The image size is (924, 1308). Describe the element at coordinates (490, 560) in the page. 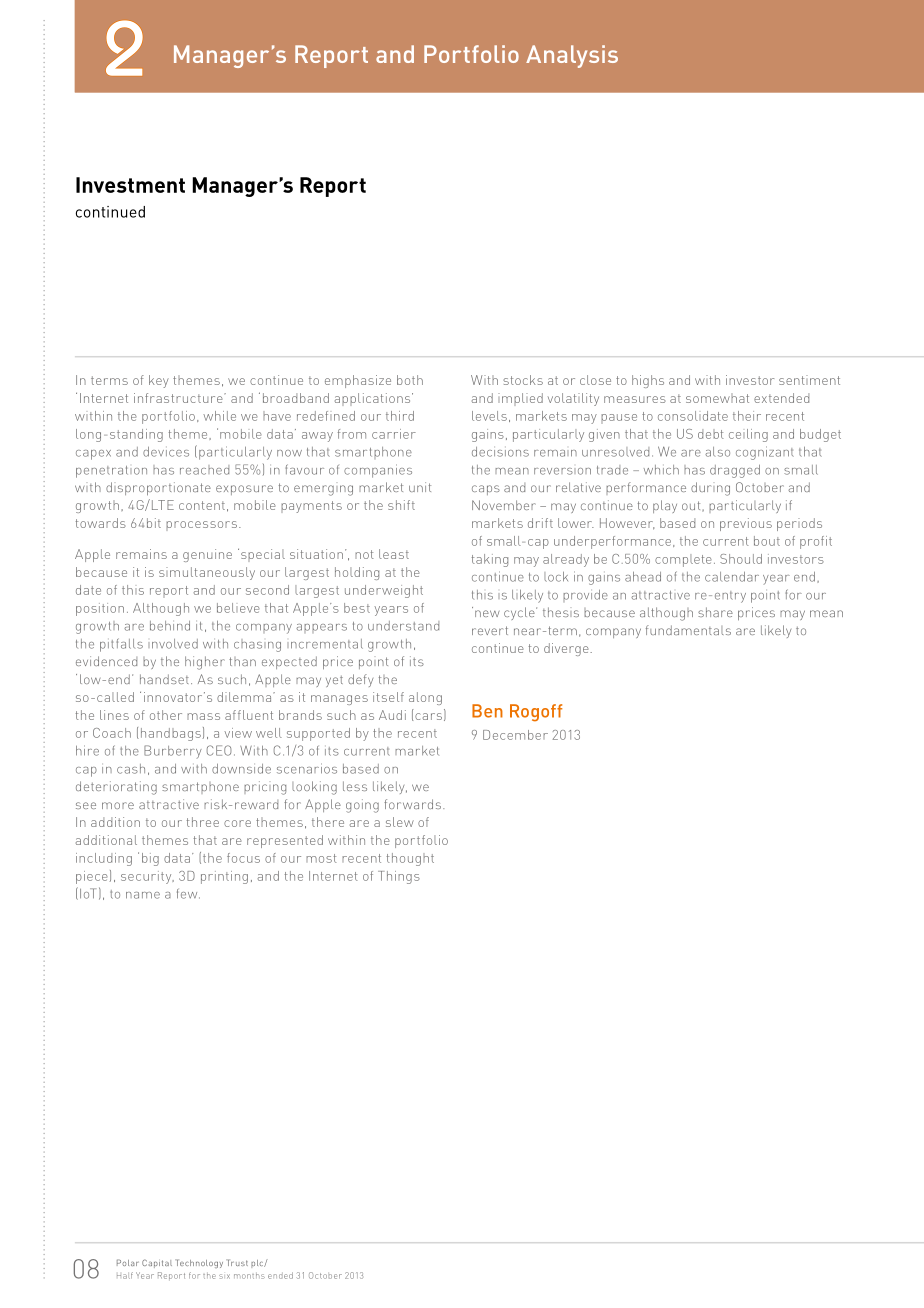

I see `taking` at that location.
